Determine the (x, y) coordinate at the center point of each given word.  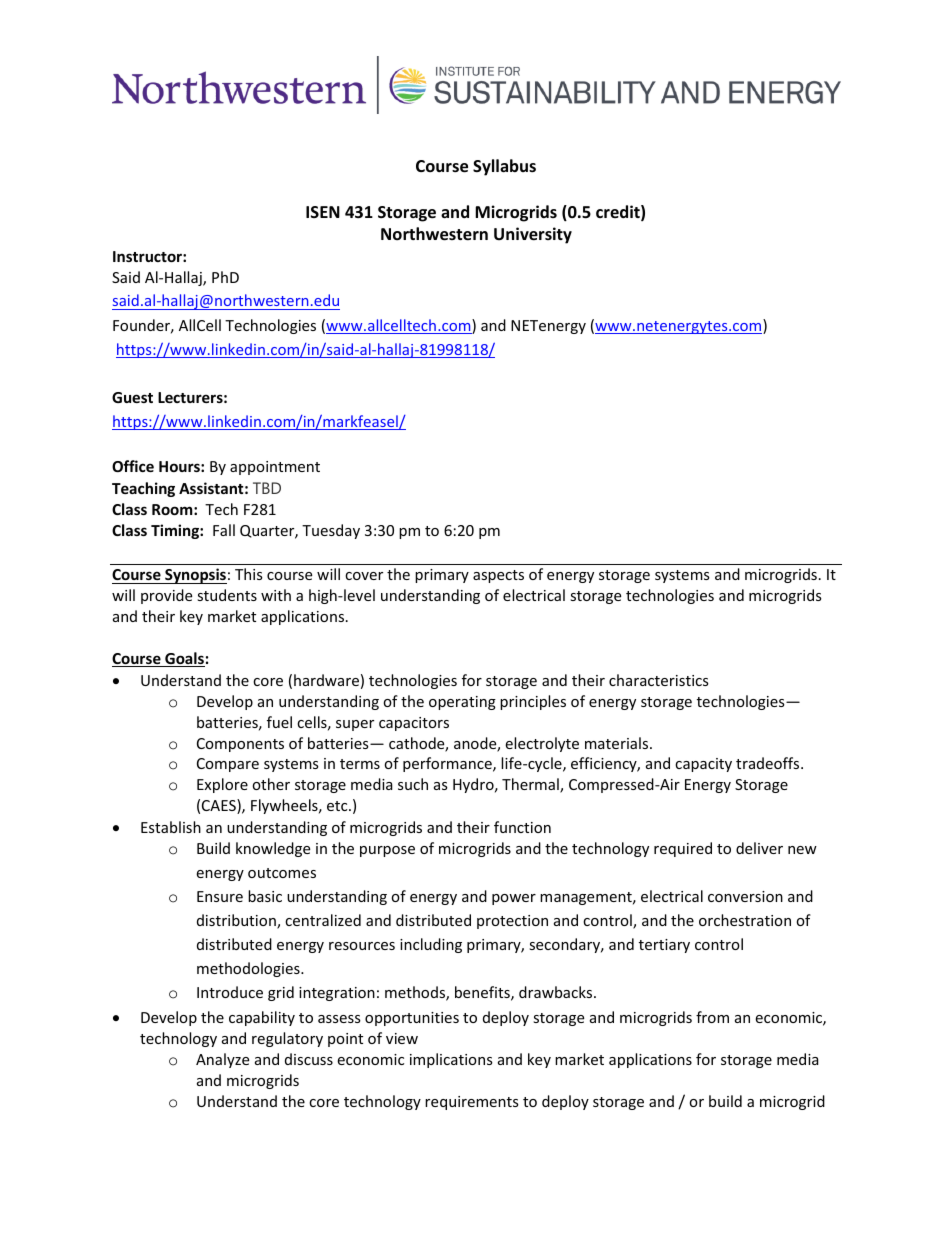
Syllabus (504, 167)
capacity (703, 765)
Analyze (222, 1060)
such (413, 784)
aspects (498, 576)
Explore (222, 785)
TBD (267, 488)
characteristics (659, 680)
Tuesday (331, 531)
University (533, 235)
